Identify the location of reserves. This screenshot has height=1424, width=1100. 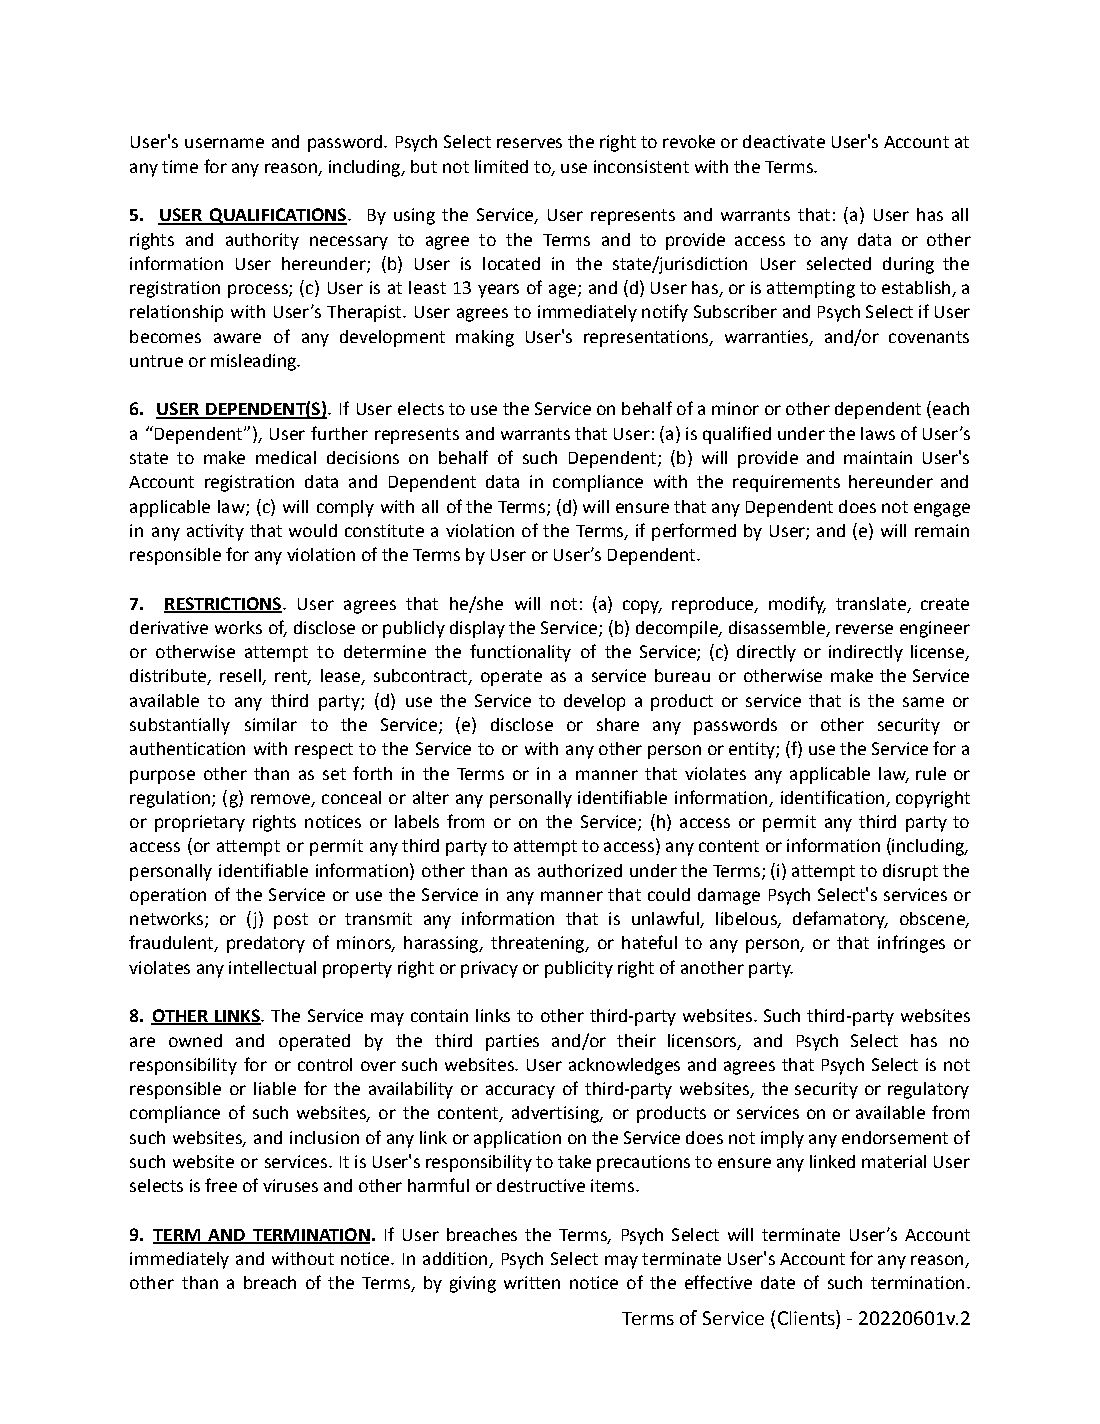
(529, 143).
